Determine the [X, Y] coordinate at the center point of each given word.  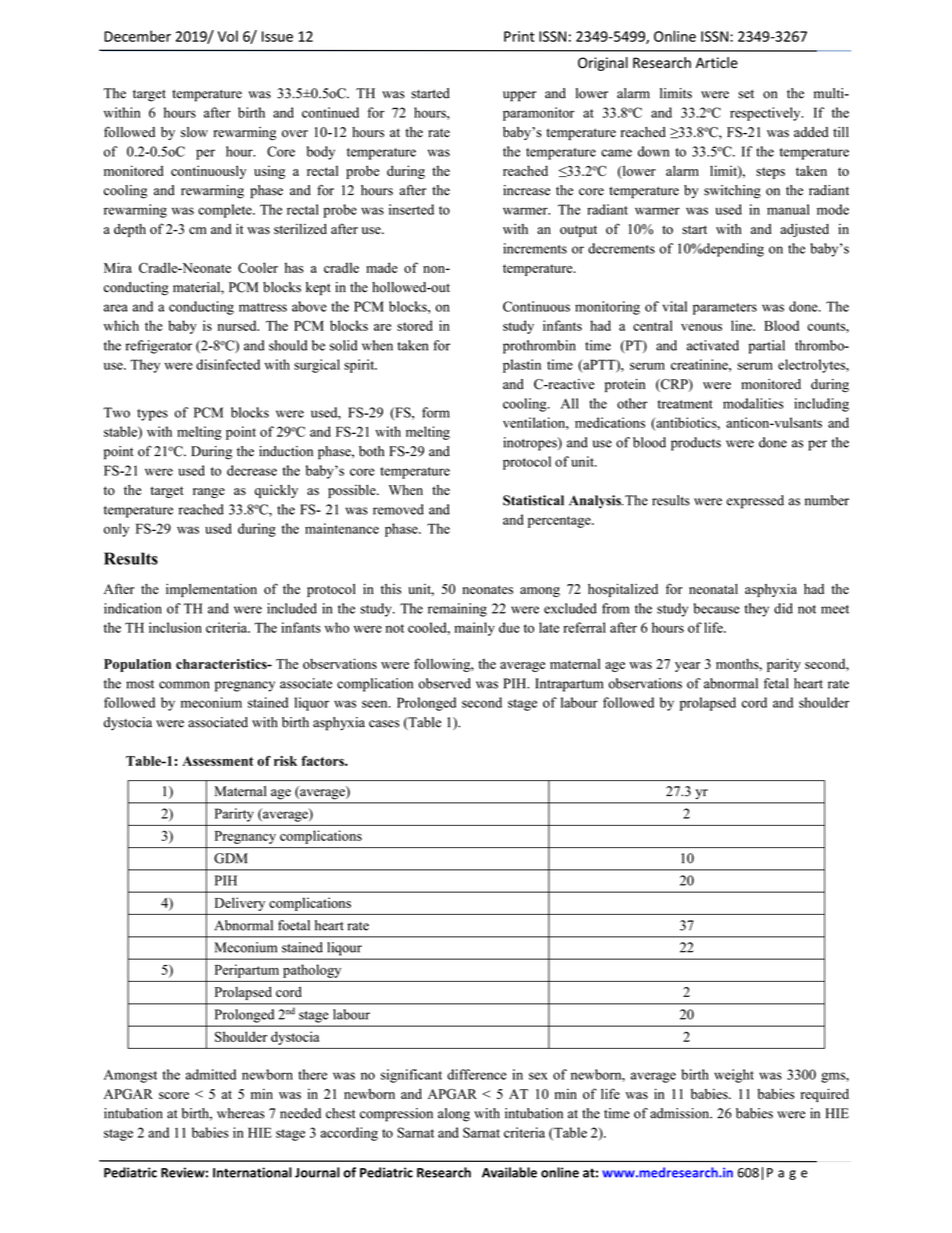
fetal [776, 683]
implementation [211, 590]
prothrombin [539, 347]
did [783, 608]
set [746, 94]
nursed [238, 325]
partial [767, 347]
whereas [241, 1113]
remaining [457, 610]
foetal [294, 925]
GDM [231, 858]
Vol [228, 36]
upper [519, 96]
